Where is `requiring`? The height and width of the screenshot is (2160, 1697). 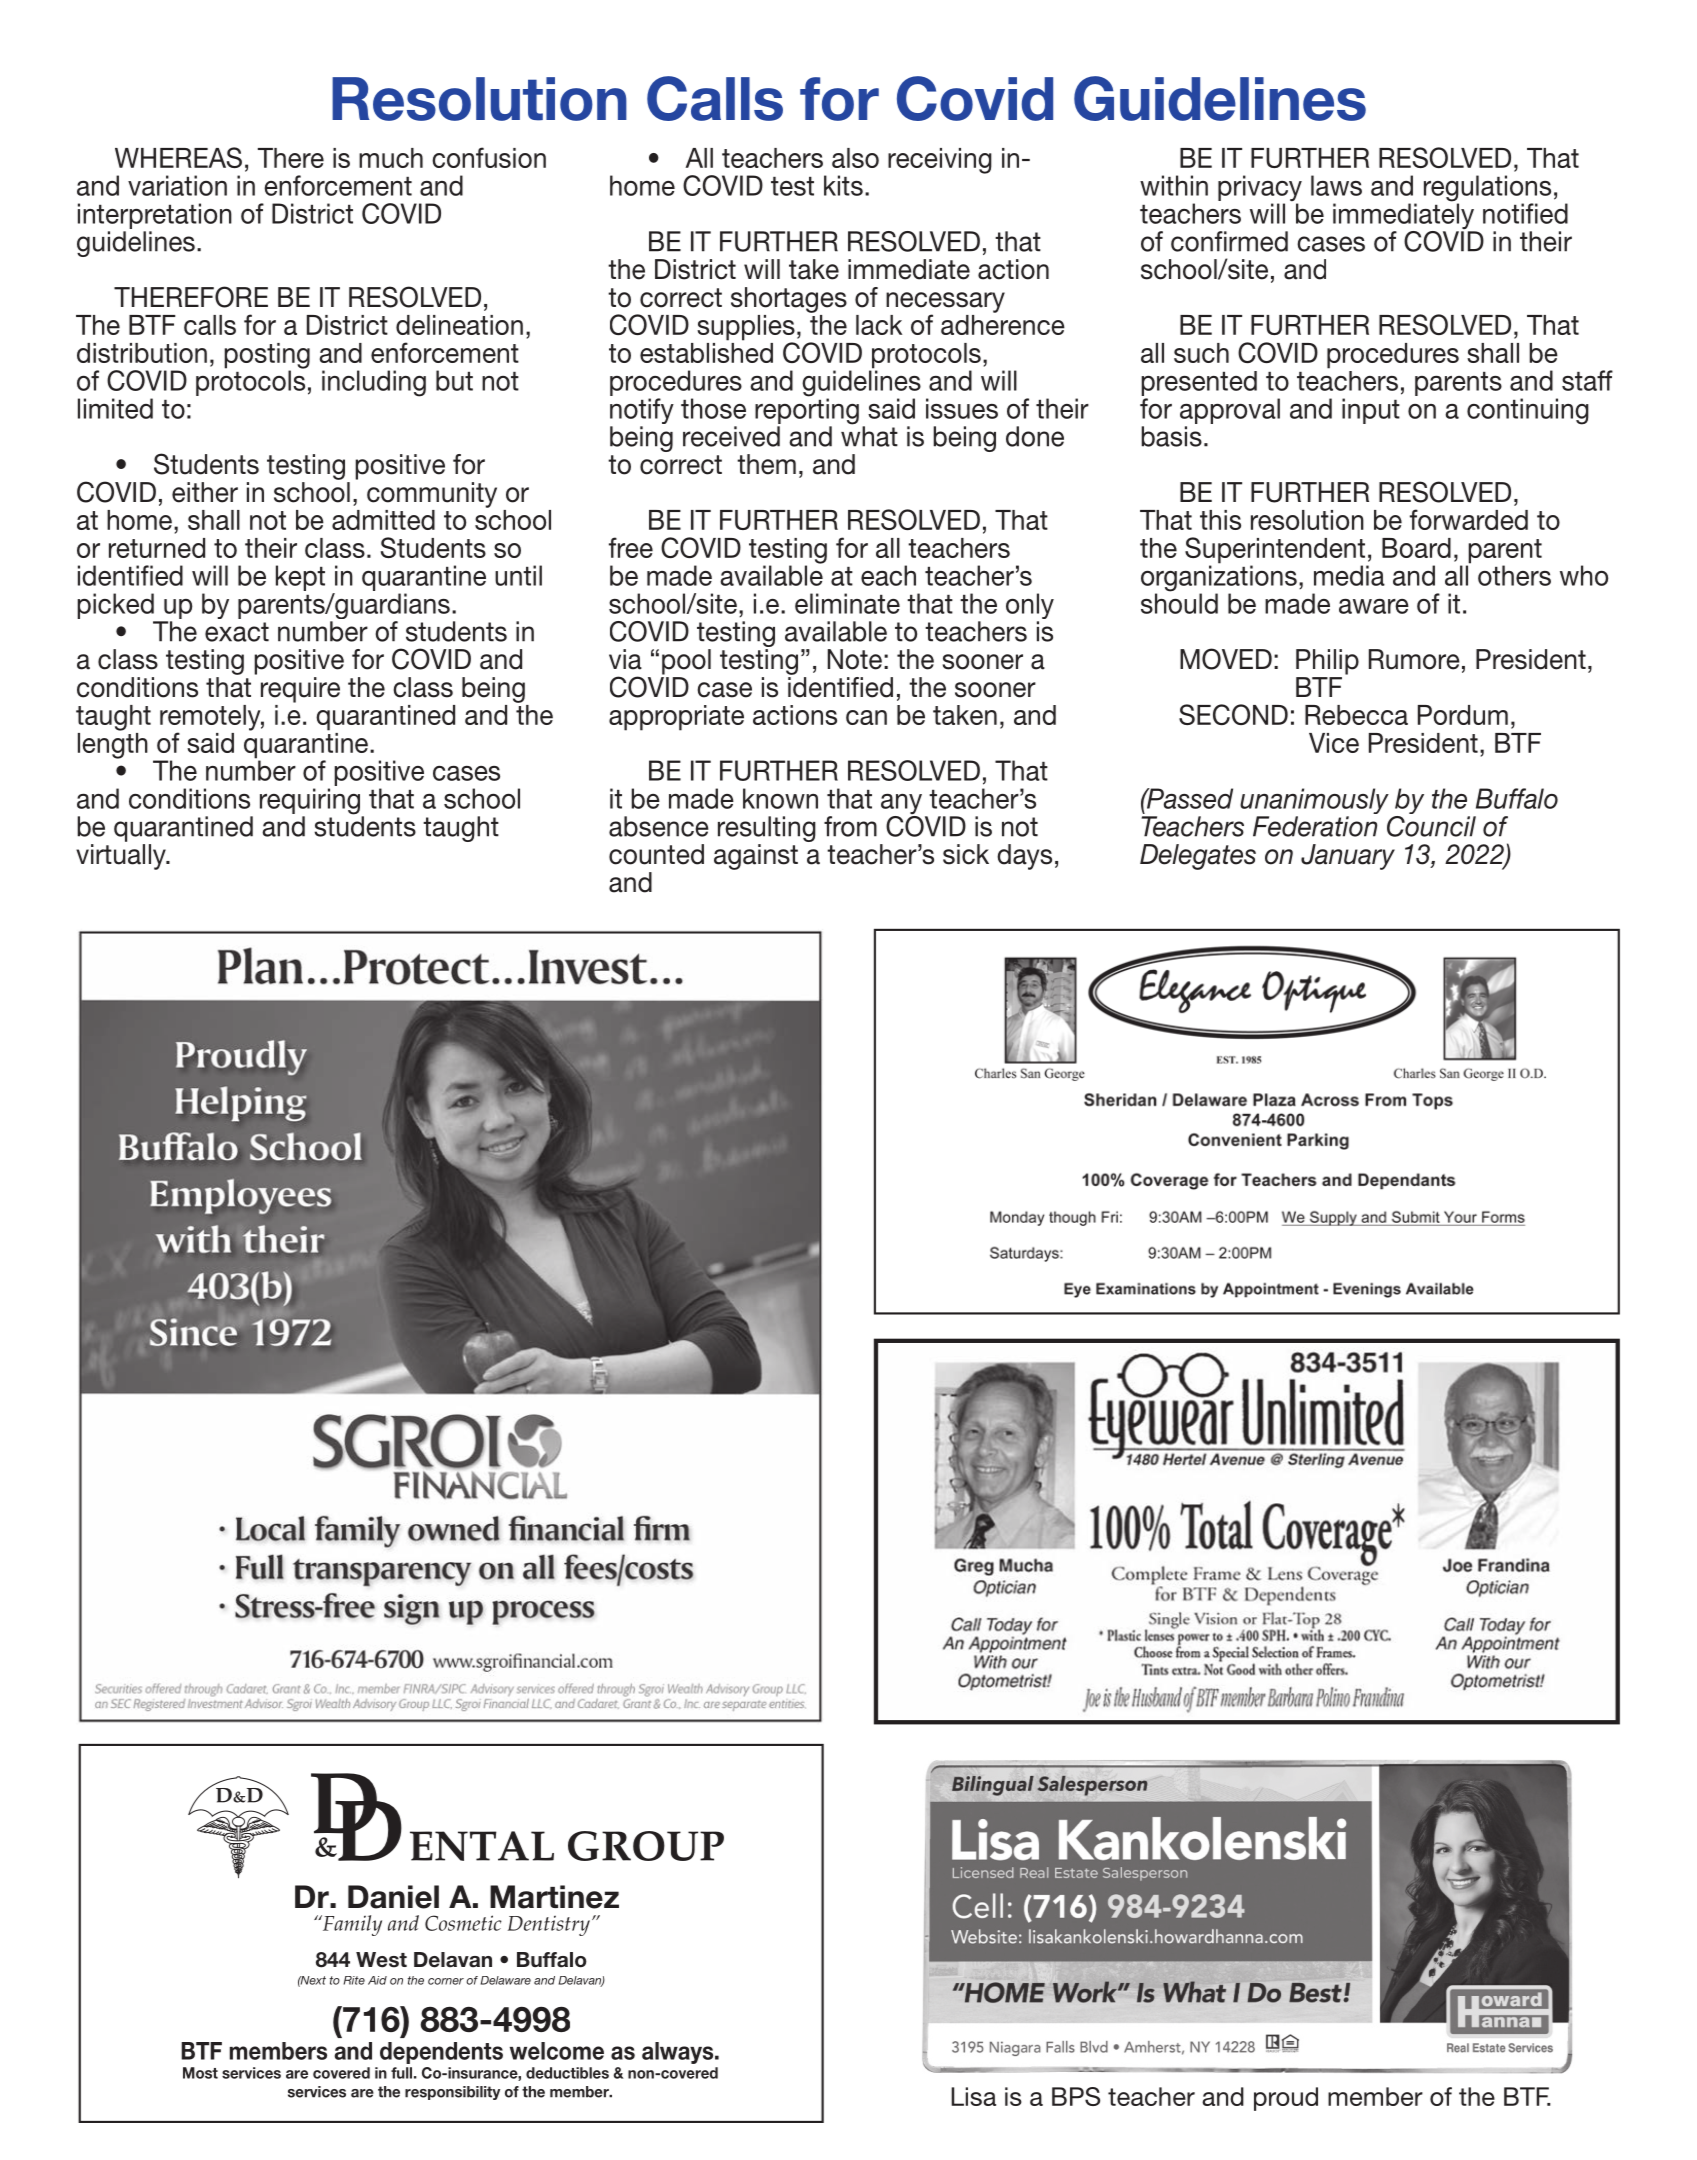 requiring is located at coordinates (310, 802).
